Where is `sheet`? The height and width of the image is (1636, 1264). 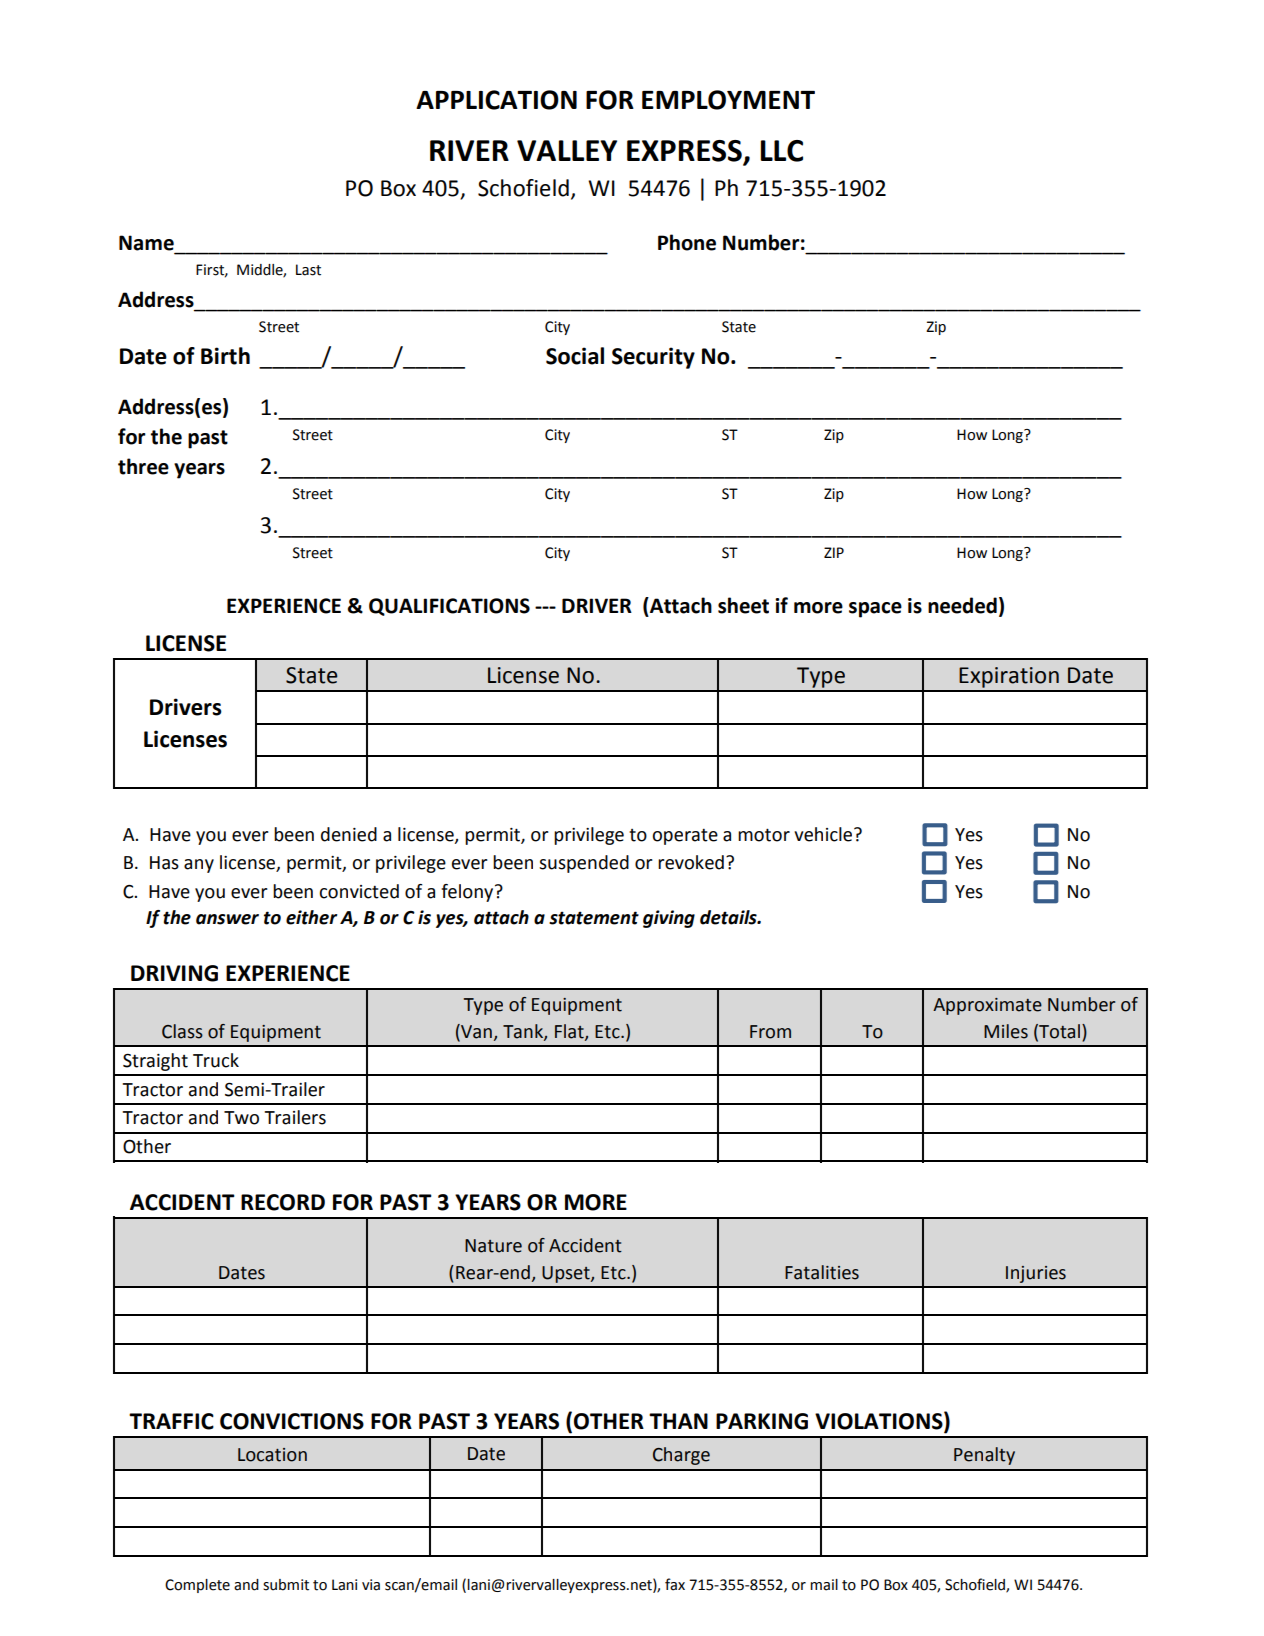
sheet is located at coordinates (743, 605).
